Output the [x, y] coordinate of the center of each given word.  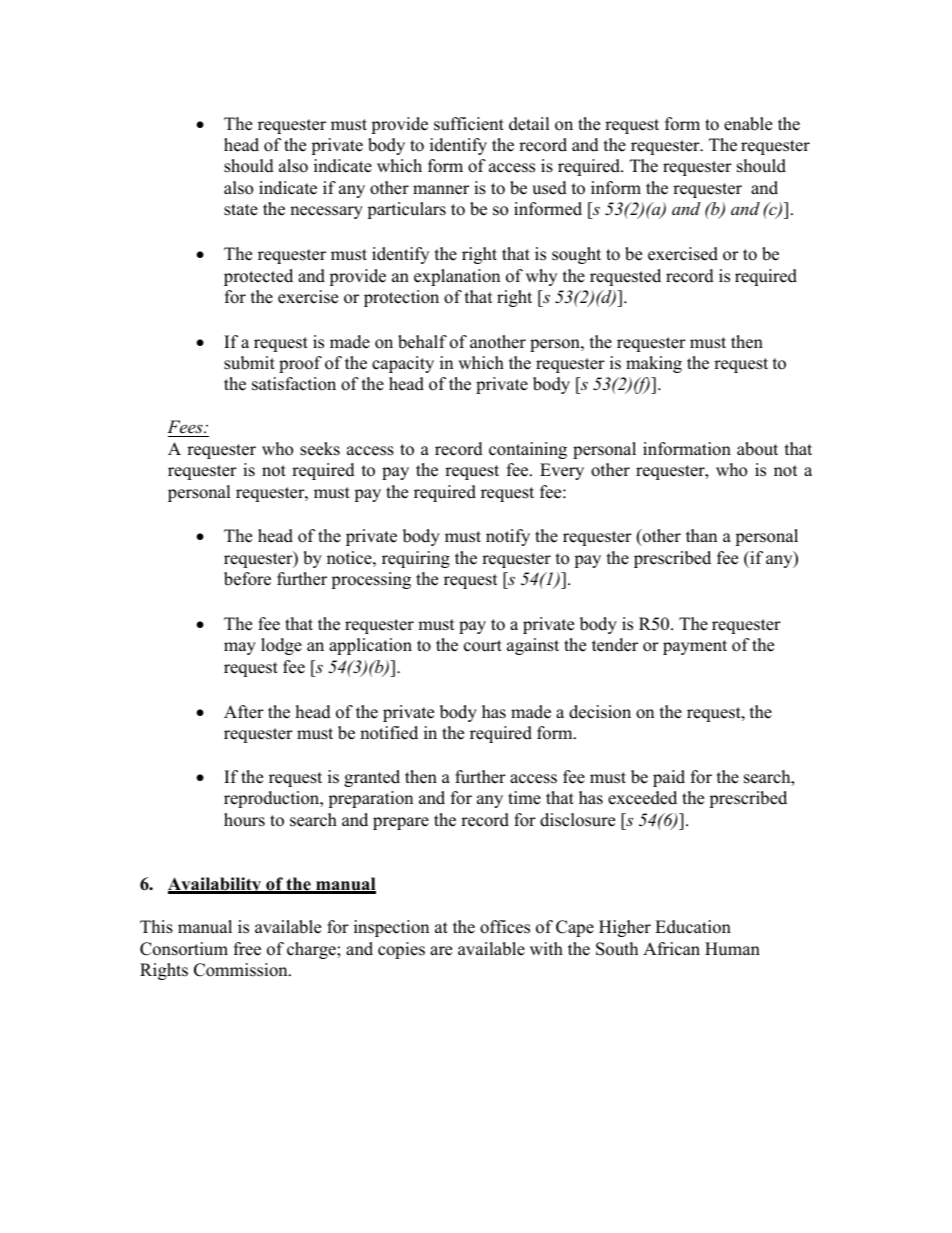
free [247, 949]
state [241, 210]
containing [528, 450]
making [654, 364]
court [483, 646]
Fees [186, 426]
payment [695, 647]
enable [748, 124]
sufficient [469, 124]
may [240, 648]
